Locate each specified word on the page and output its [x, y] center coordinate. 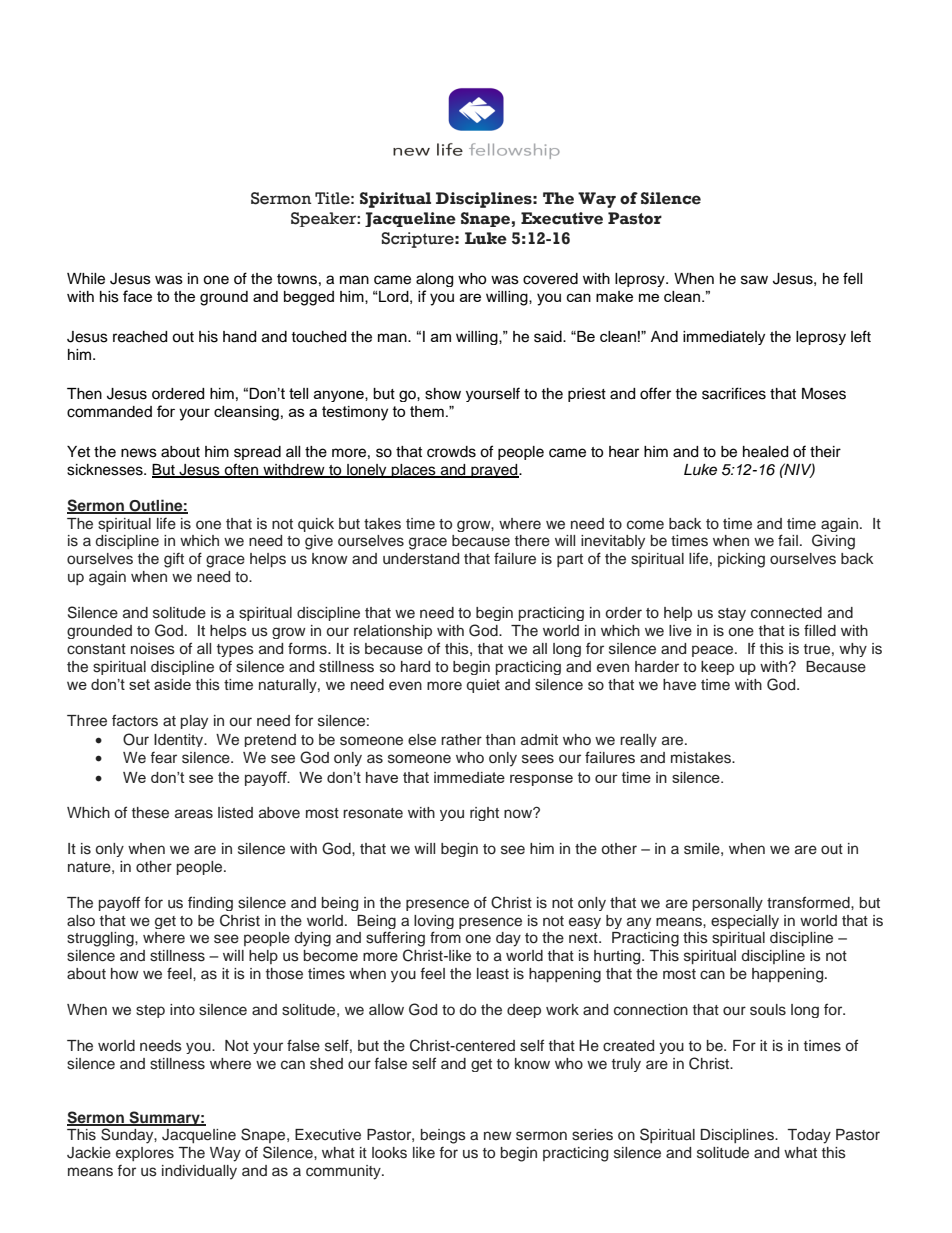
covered [550, 279]
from [445, 937]
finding [210, 903]
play [194, 722]
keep [717, 668]
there [532, 541]
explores [145, 1154]
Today [809, 1136]
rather [461, 739]
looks [389, 1153]
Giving [833, 542]
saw [754, 280]
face [137, 296]
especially [745, 922]
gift [174, 560]
